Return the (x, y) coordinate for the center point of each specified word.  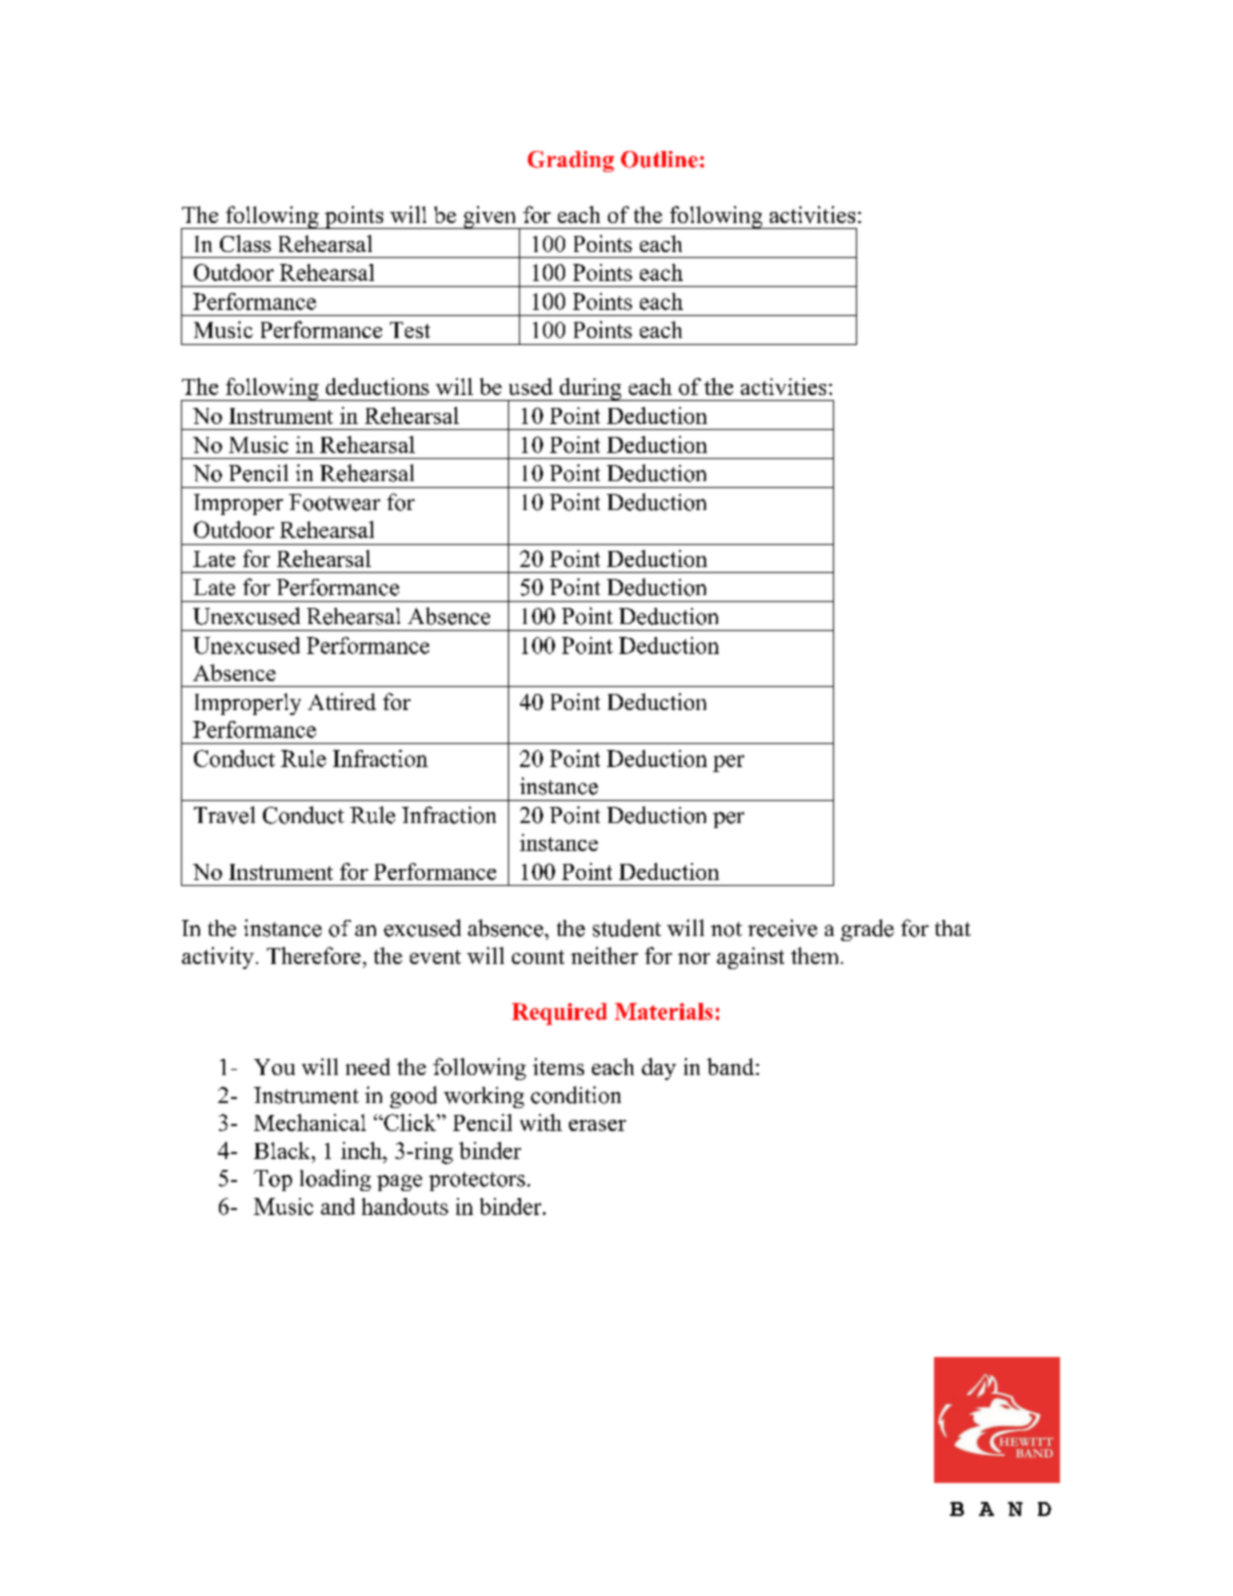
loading (335, 1180)
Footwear (334, 502)
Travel (224, 815)
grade (867, 930)
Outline (659, 159)
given (490, 217)
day (659, 1069)
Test (410, 330)
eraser (597, 1125)
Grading (571, 161)
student (627, 928)
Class (245, 243)
